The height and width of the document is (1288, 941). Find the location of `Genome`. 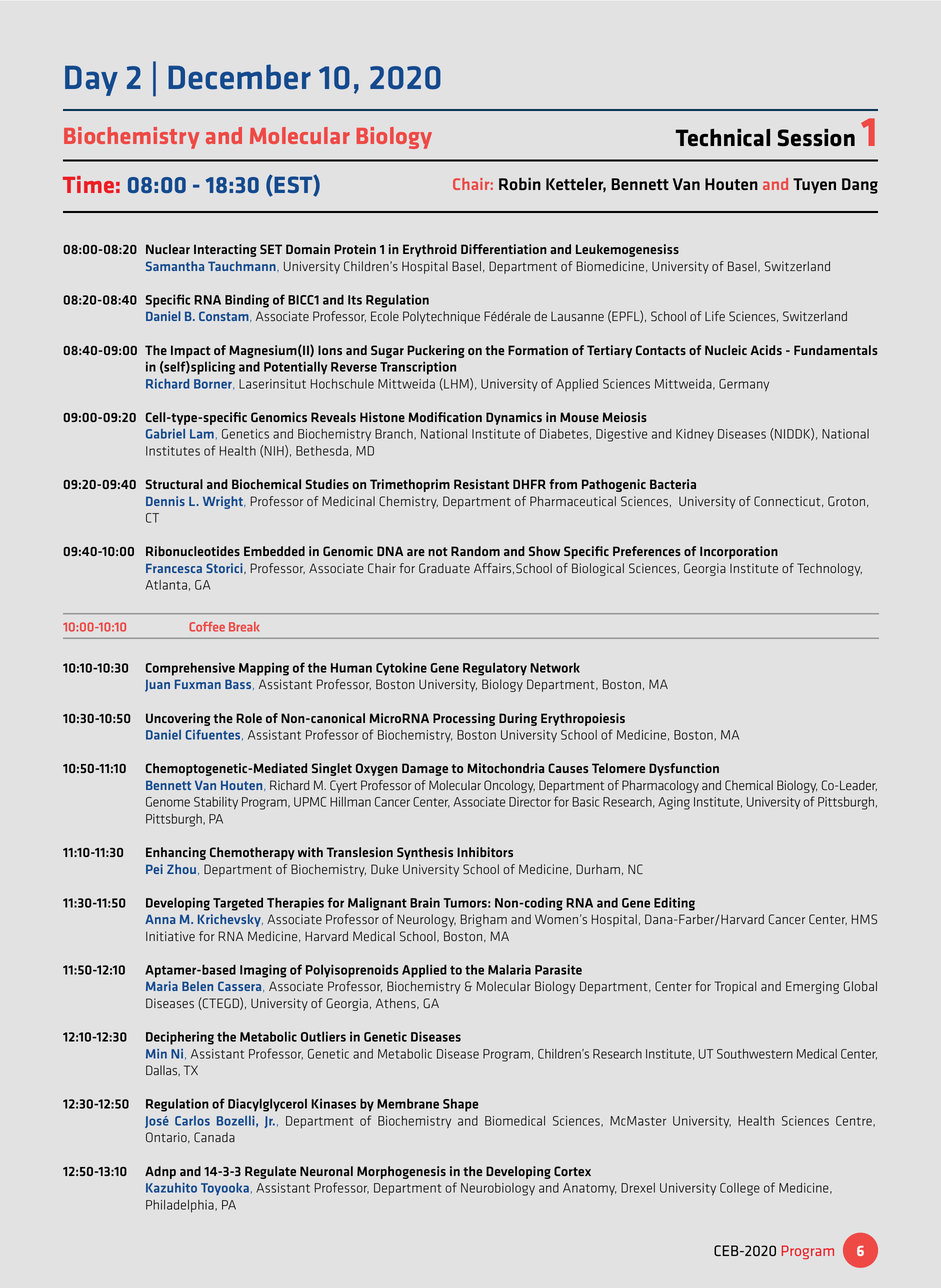

Genome is located at coordinates (168, 802).
